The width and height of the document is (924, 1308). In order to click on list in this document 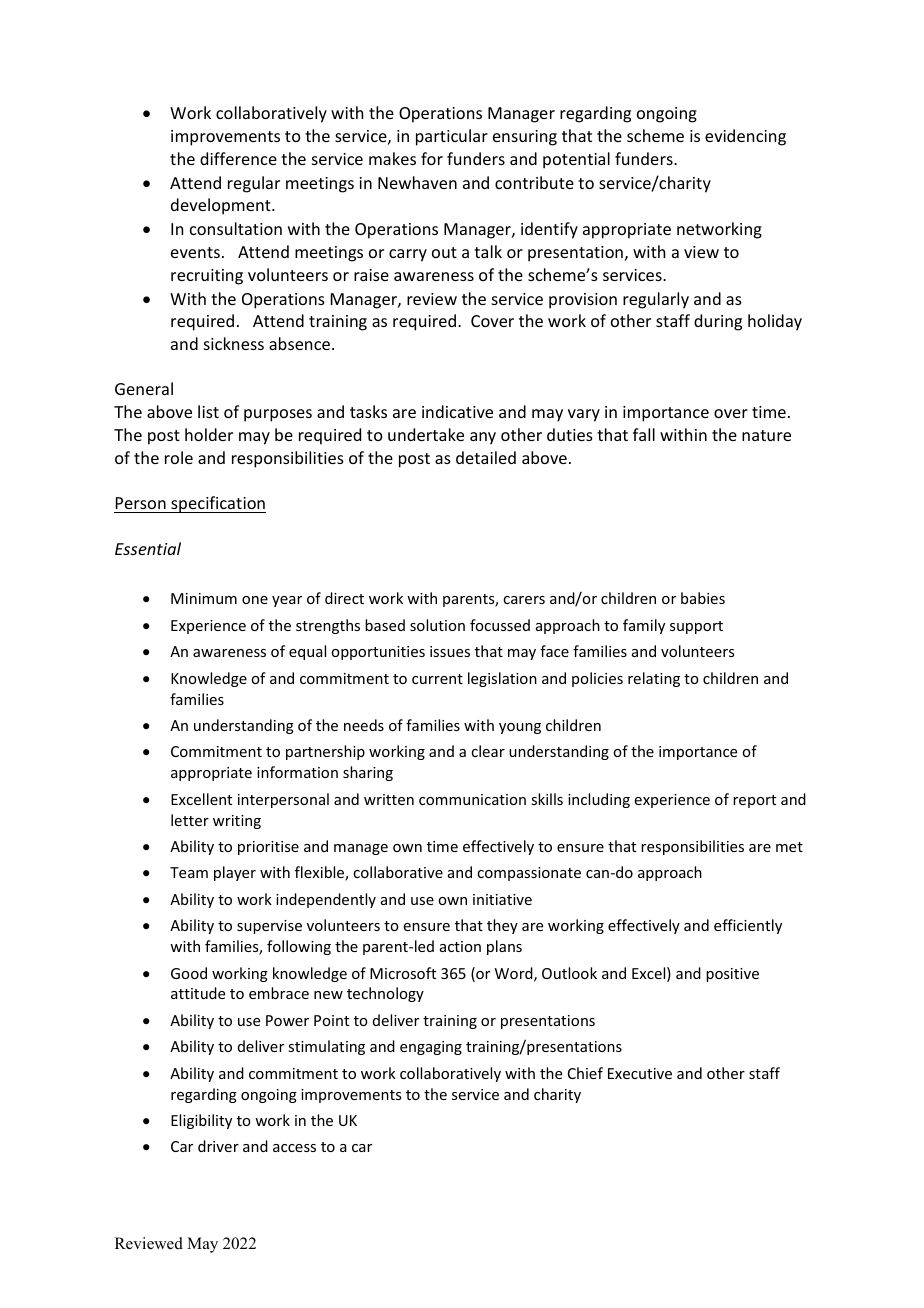, I will do `click(208, 411)`.
